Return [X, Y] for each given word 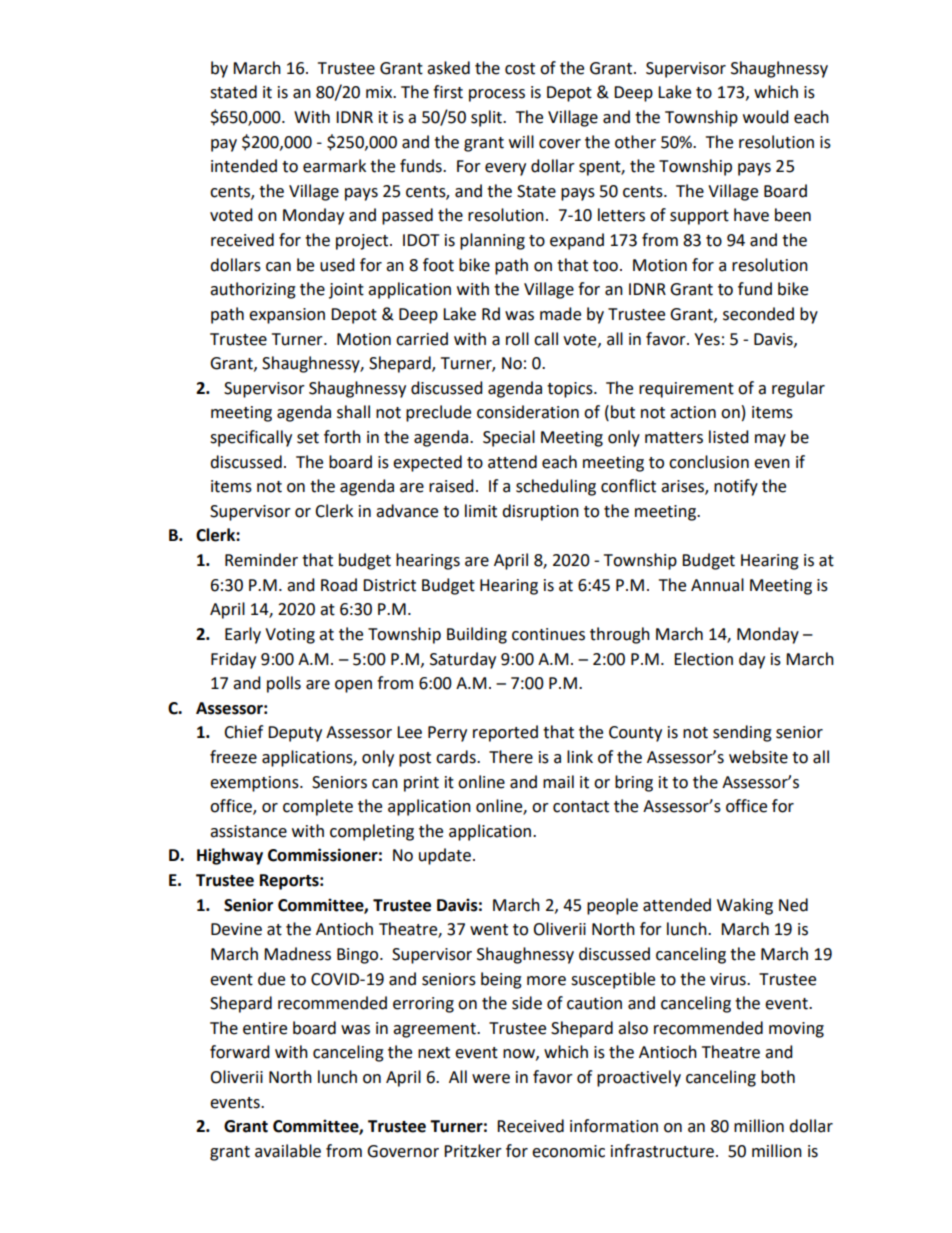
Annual [717, 585]
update [445, 856]
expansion [287, 316]
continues [548, 634]
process [497, 95]
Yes [707, 339]
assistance [248, 831]
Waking [745, 906]
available [288, 1151]
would [766, 117]
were [491, 1079]
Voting [290, 636]
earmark [334, 166]
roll [517, 339]
